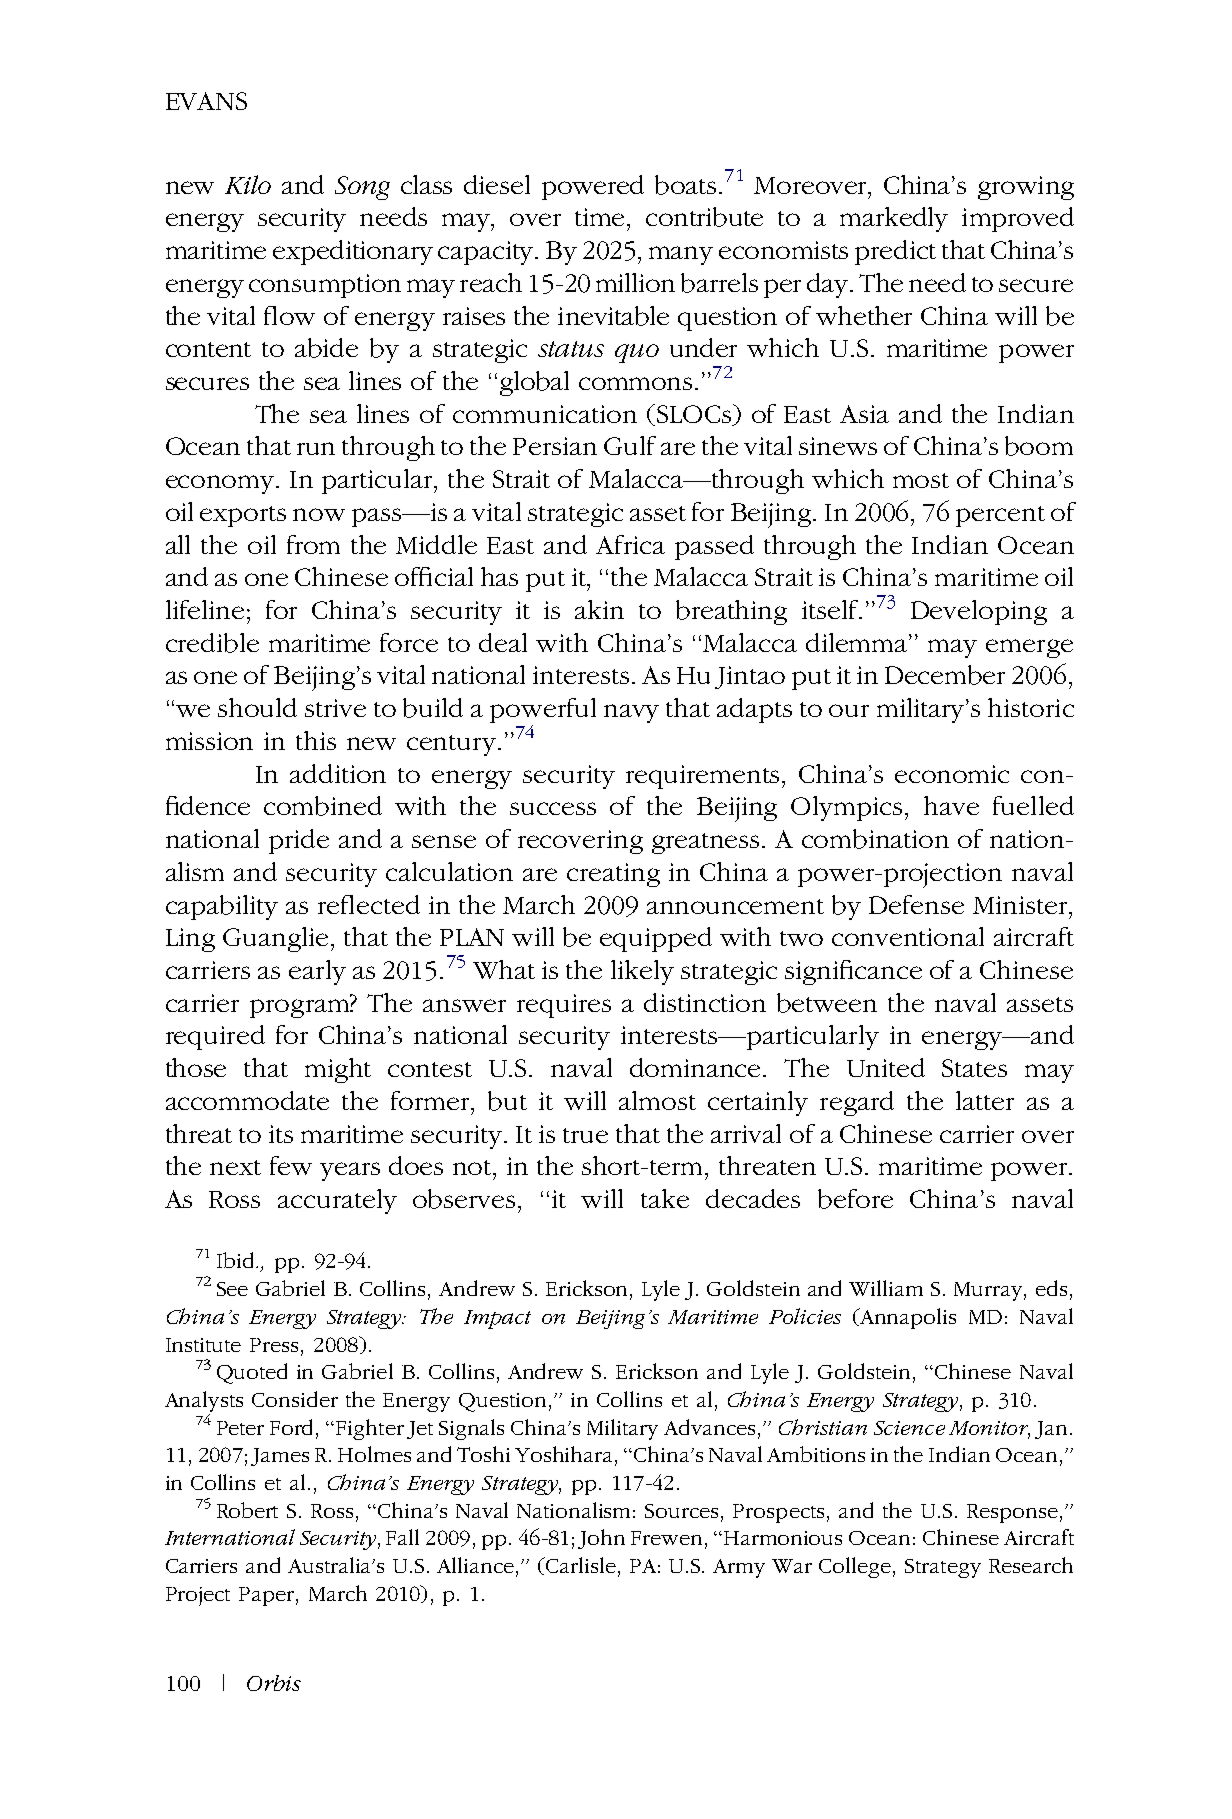  Describe the element at coordinates (951, 805) in the image. I see `have` at that location.
